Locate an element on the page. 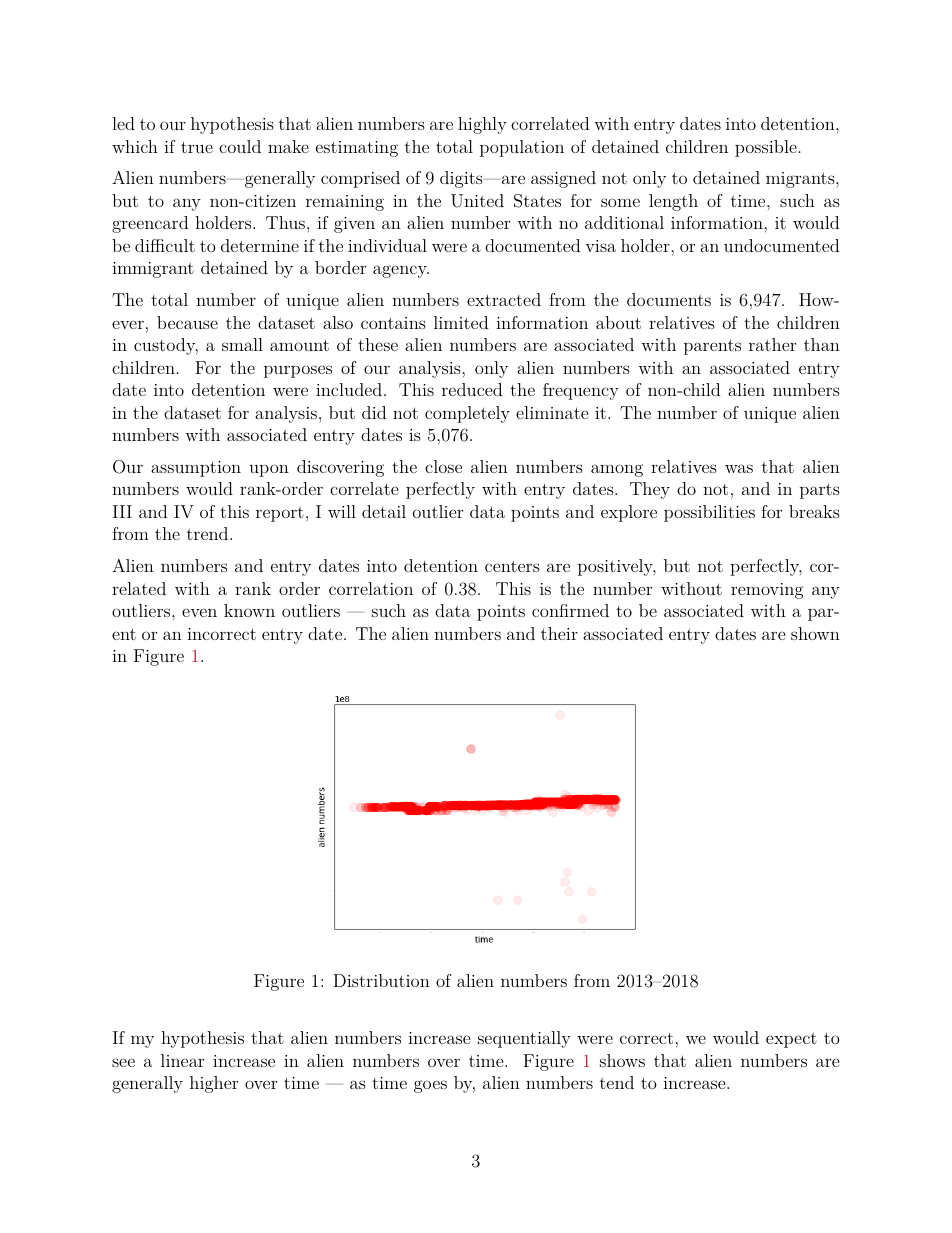 This document has height=1233, width=952. even is located at coordinates (199, 612).
